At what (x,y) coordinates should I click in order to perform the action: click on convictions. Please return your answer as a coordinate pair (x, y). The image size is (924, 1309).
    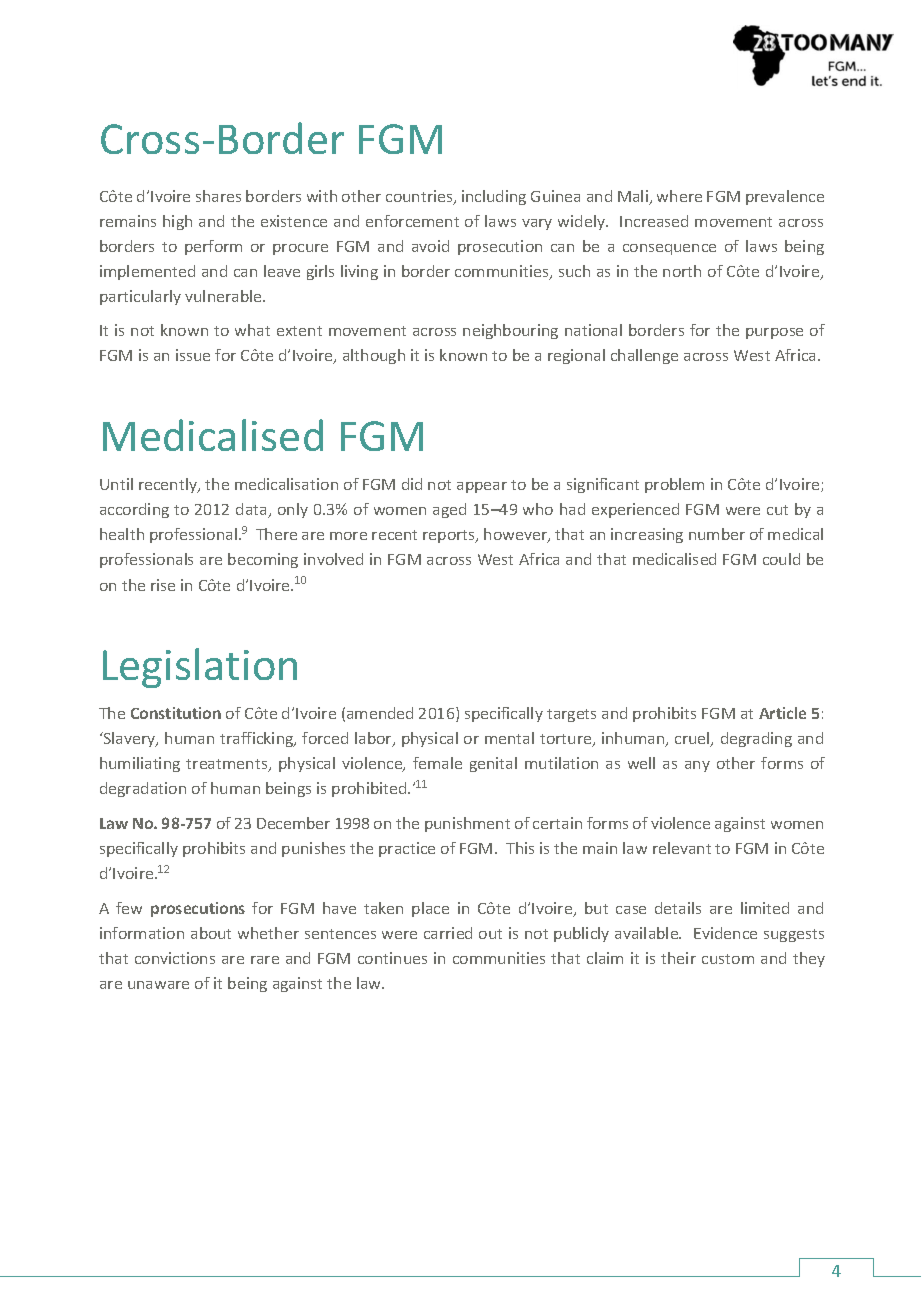
    Looking at the image, I should click on (175, 958).
